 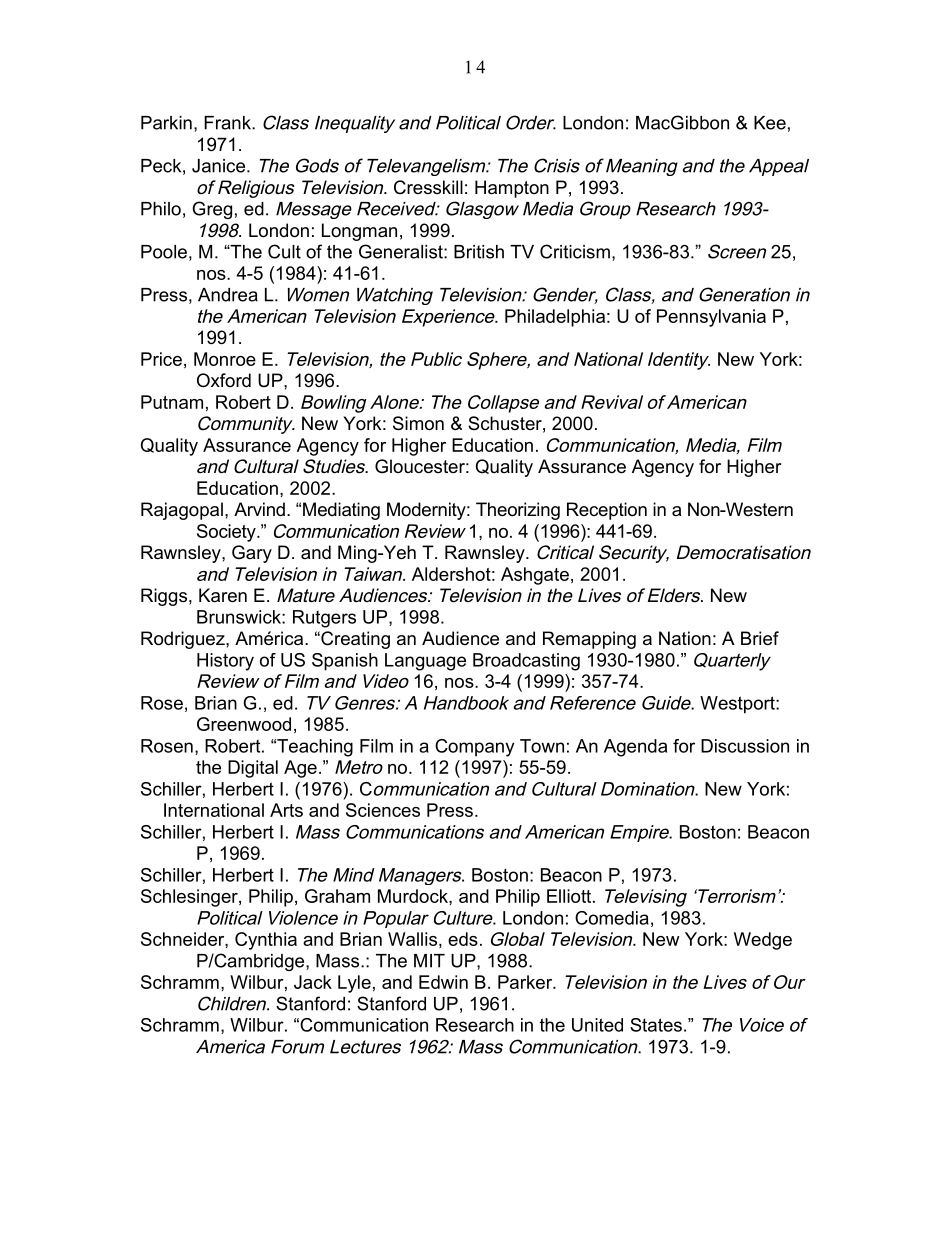 What do you see at coordinates (220, 166) in the document?
I see `Janice` at bounding box center [220, 166].
